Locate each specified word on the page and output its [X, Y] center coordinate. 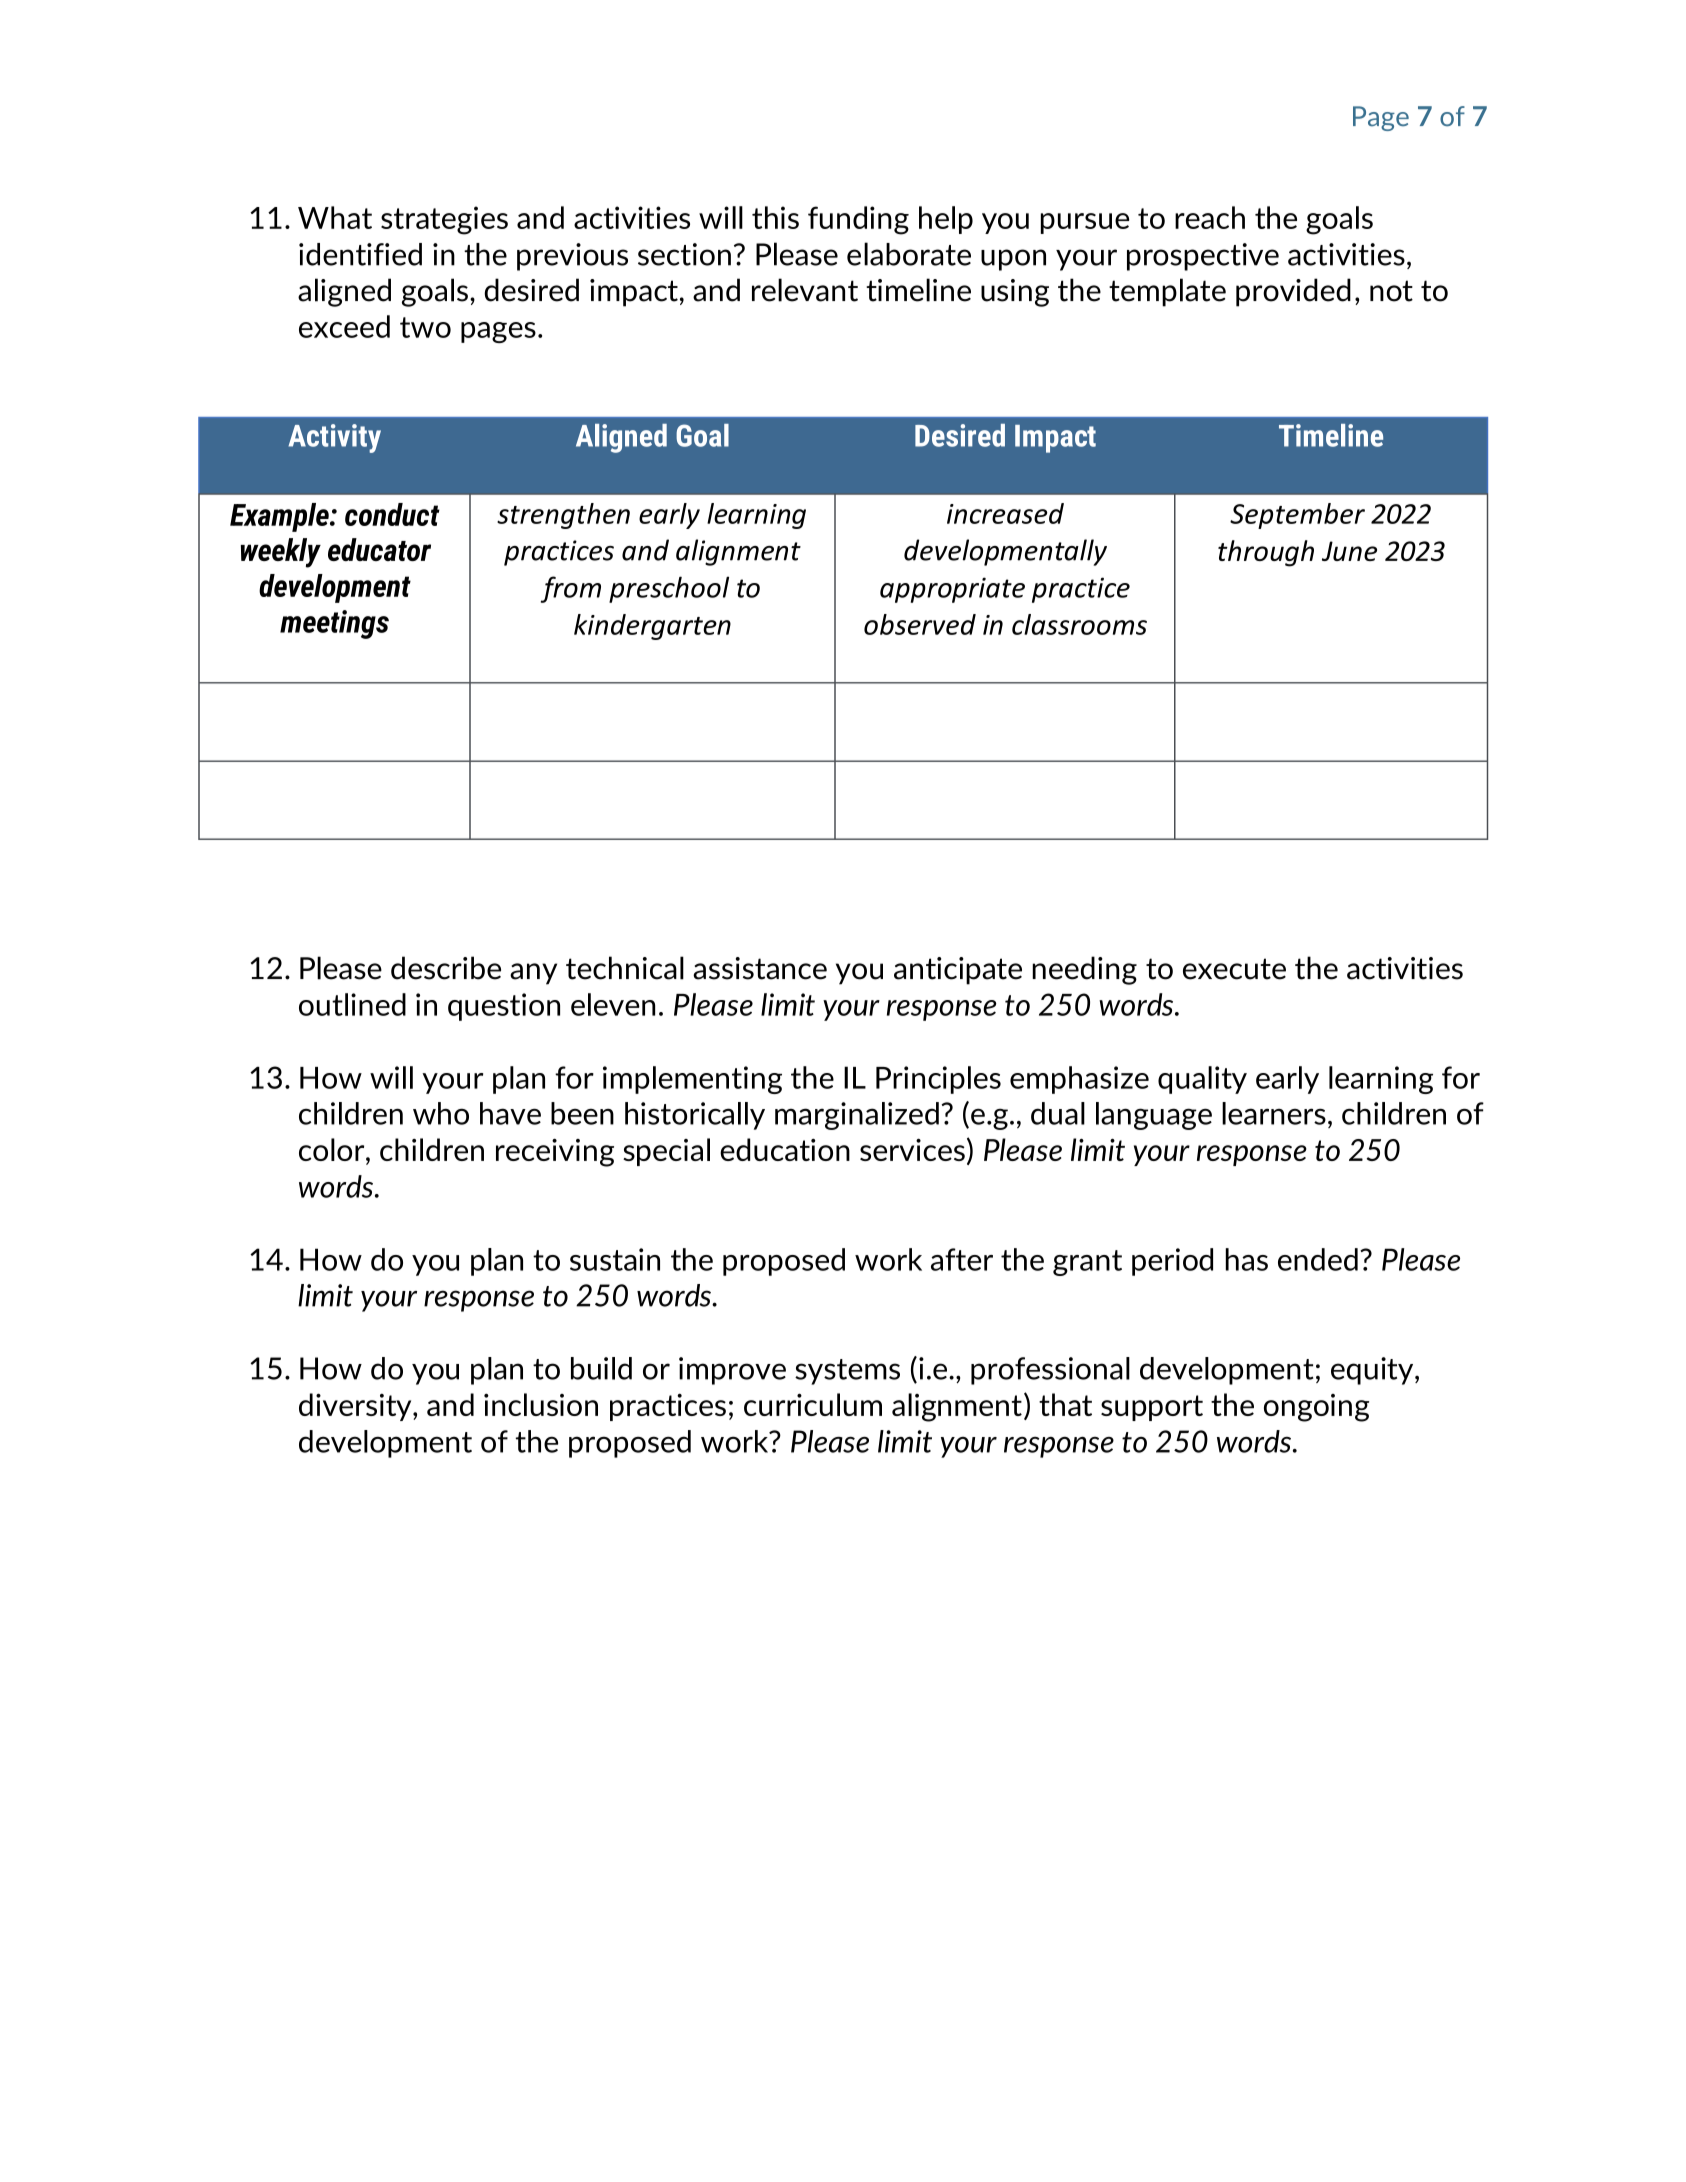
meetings [334, 624]
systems [847, 1372]
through [1266, 553]
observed [920, 624]
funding [858, 220]
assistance [760, 968]
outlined [352, 1004]
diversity [356, 1407]
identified [360, 254]
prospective [1203, 257]
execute [1234, 969]
